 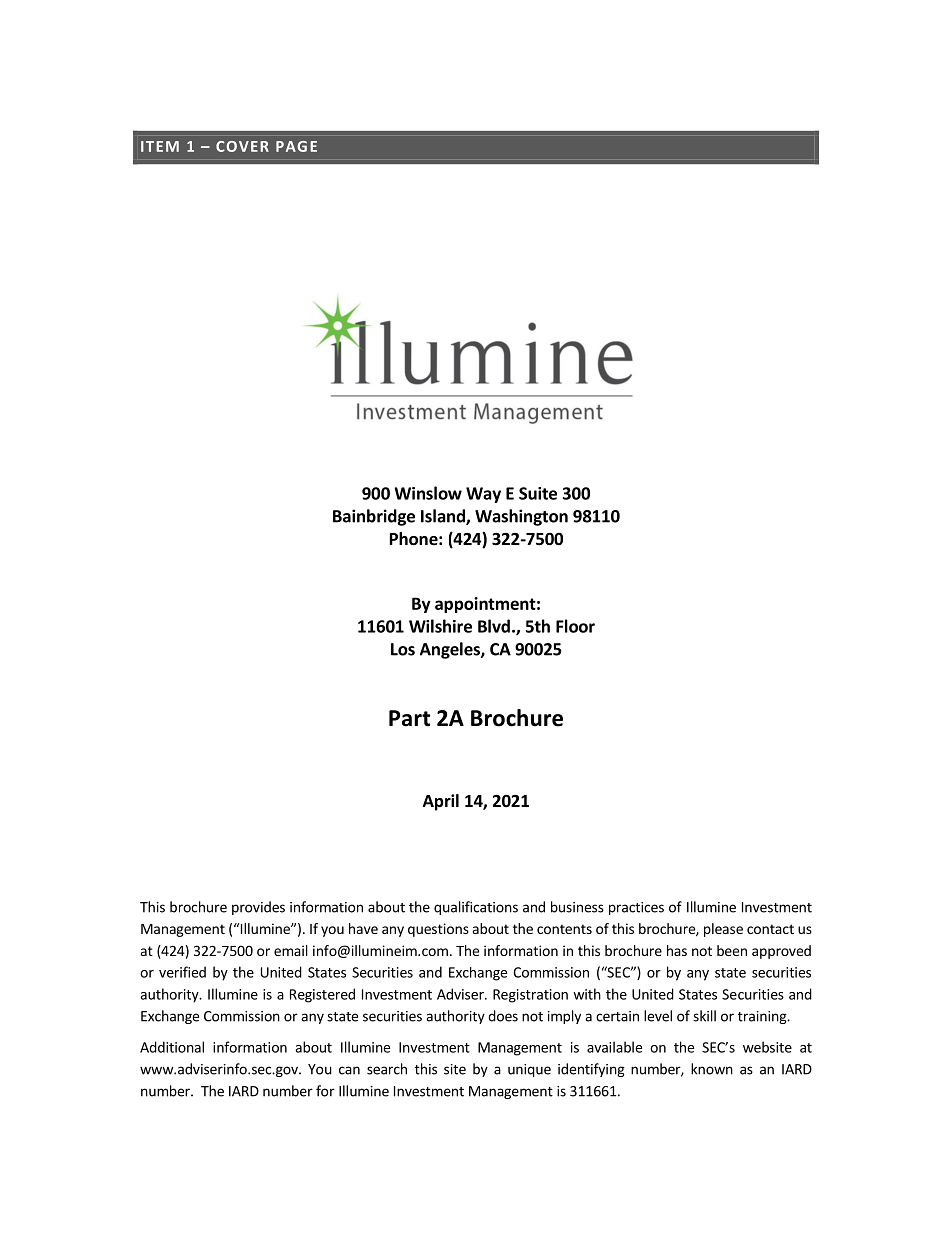 I want to click on Part, so click(x=409, y=718).
